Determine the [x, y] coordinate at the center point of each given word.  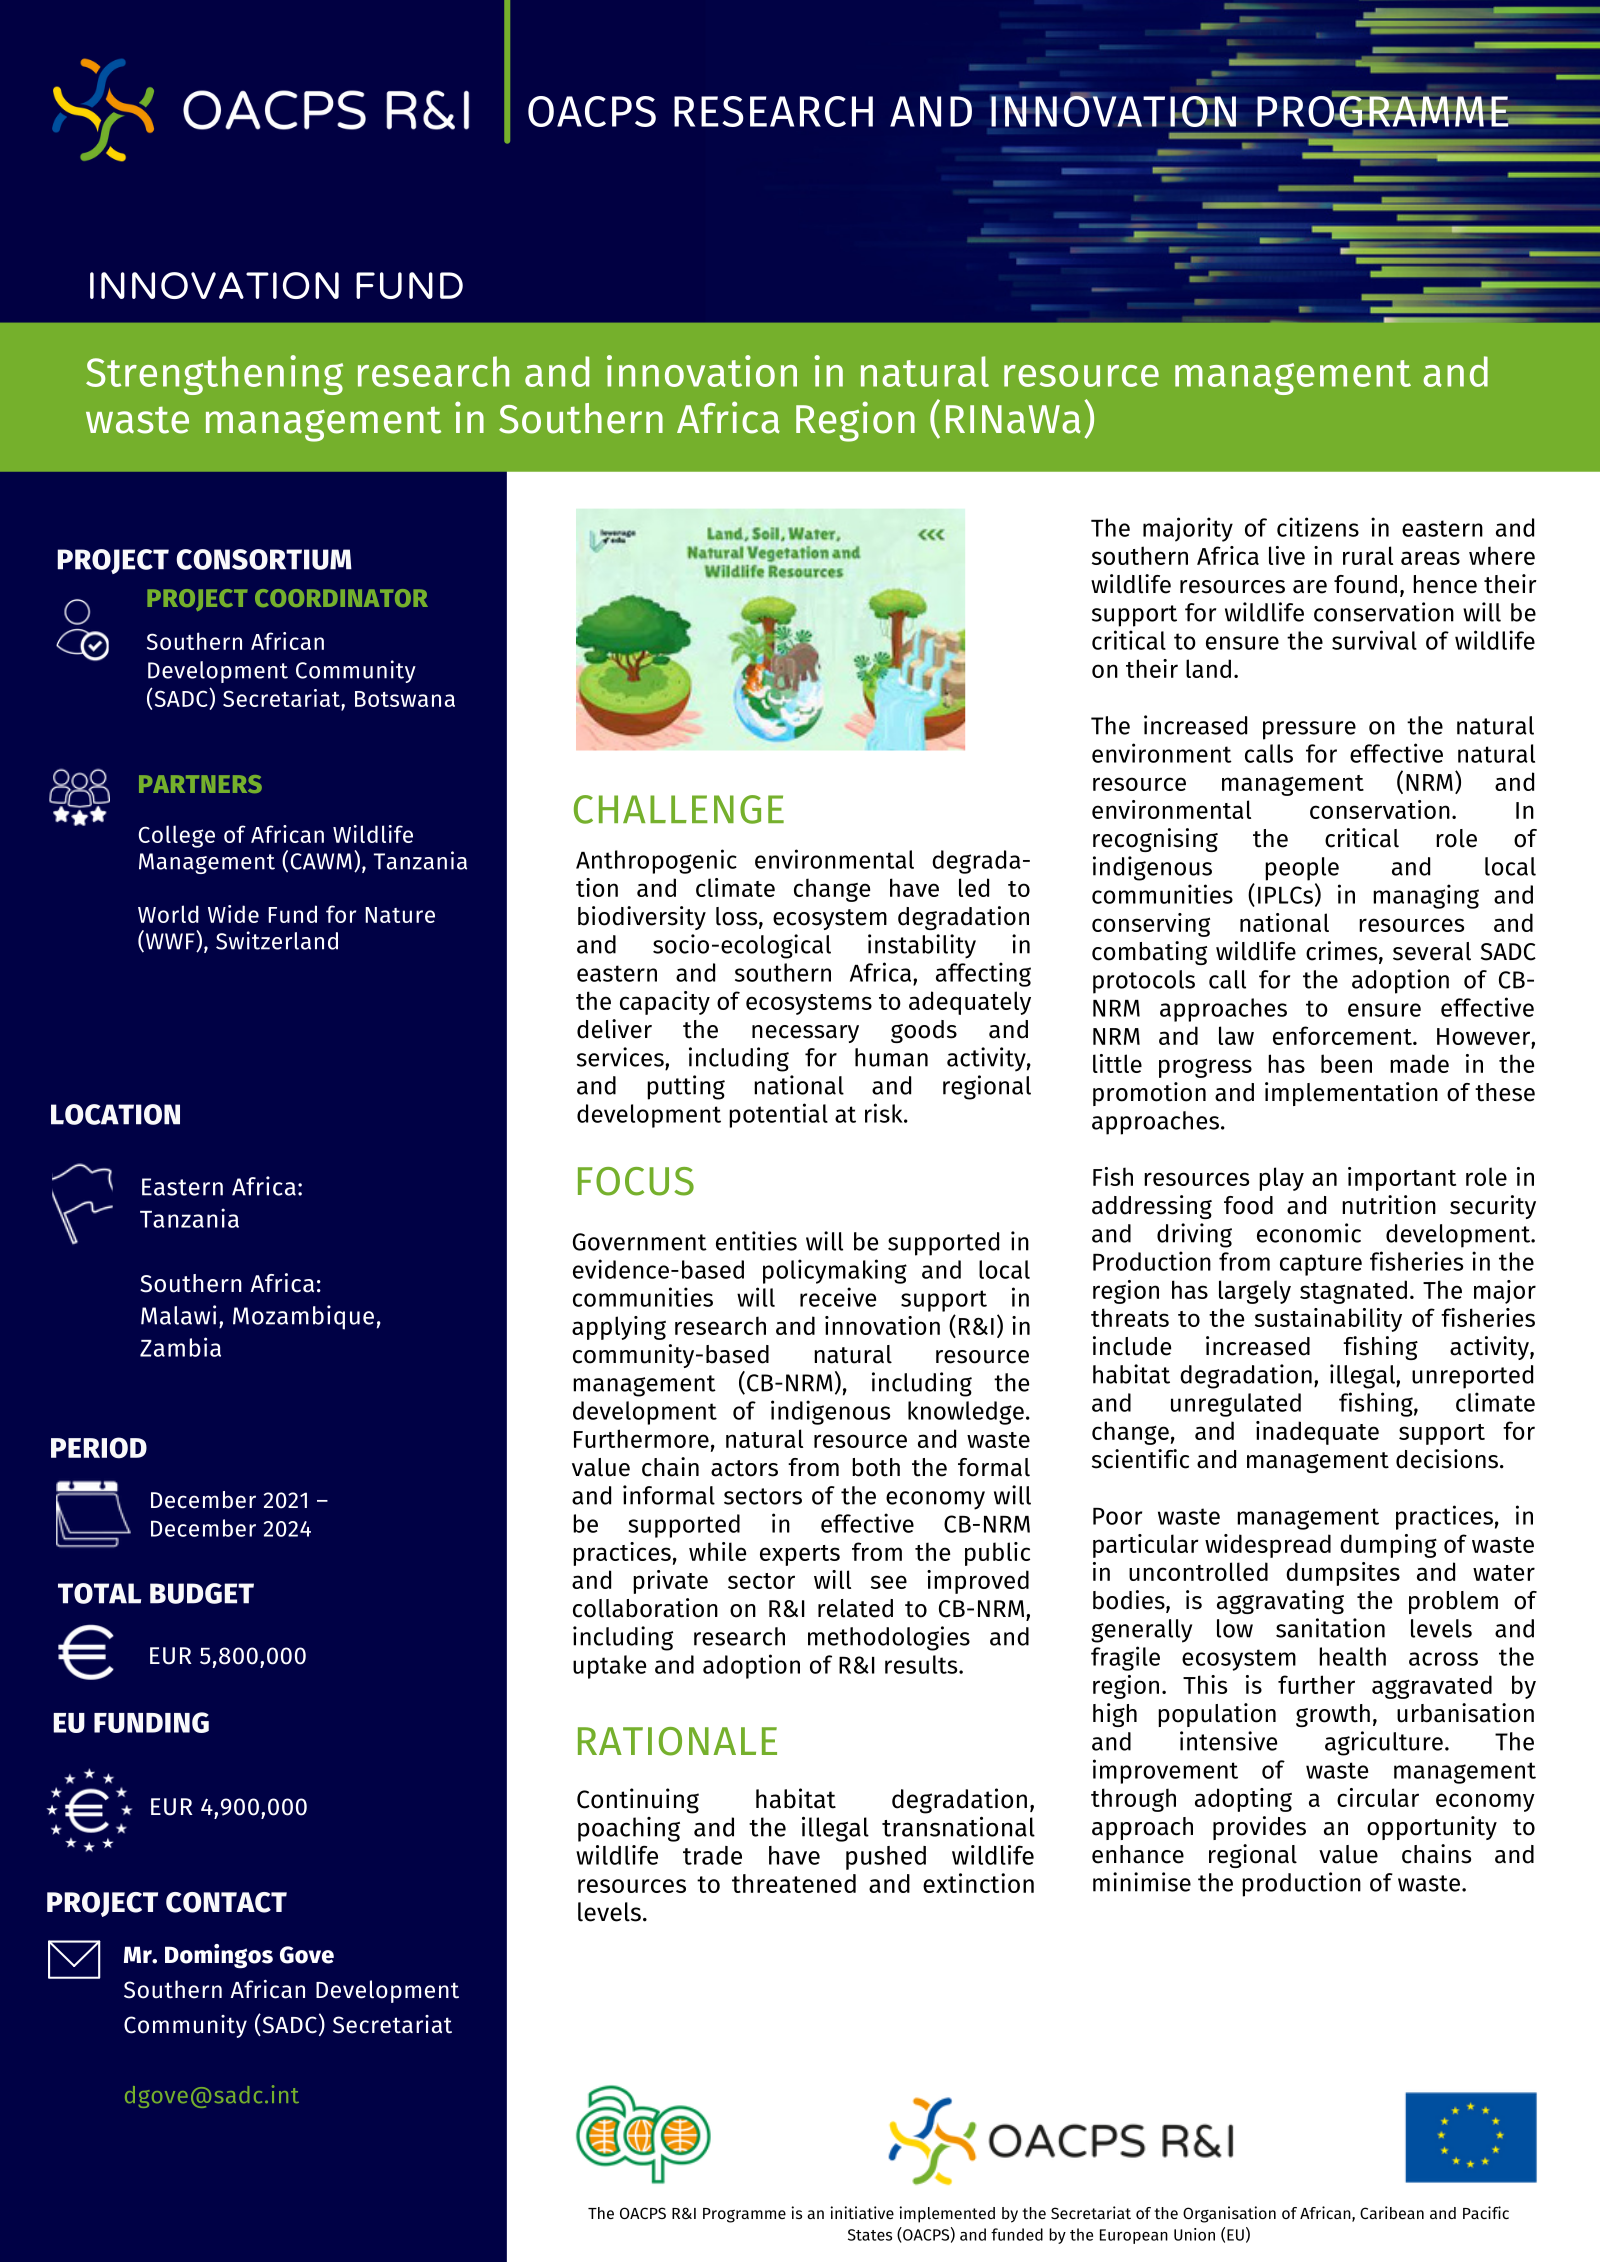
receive [838, 1297]
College [176, 836]
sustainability [1328, 1320]
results [922, 1664]
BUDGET [202, 1593]
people [1302, 869]
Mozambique [303, 1317]
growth [1333, 1715]
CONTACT [226, 1902]
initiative [862, 2212]
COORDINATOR [341, 598]
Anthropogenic [656, 861]
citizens [1318, 527]
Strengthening [214, 375]
